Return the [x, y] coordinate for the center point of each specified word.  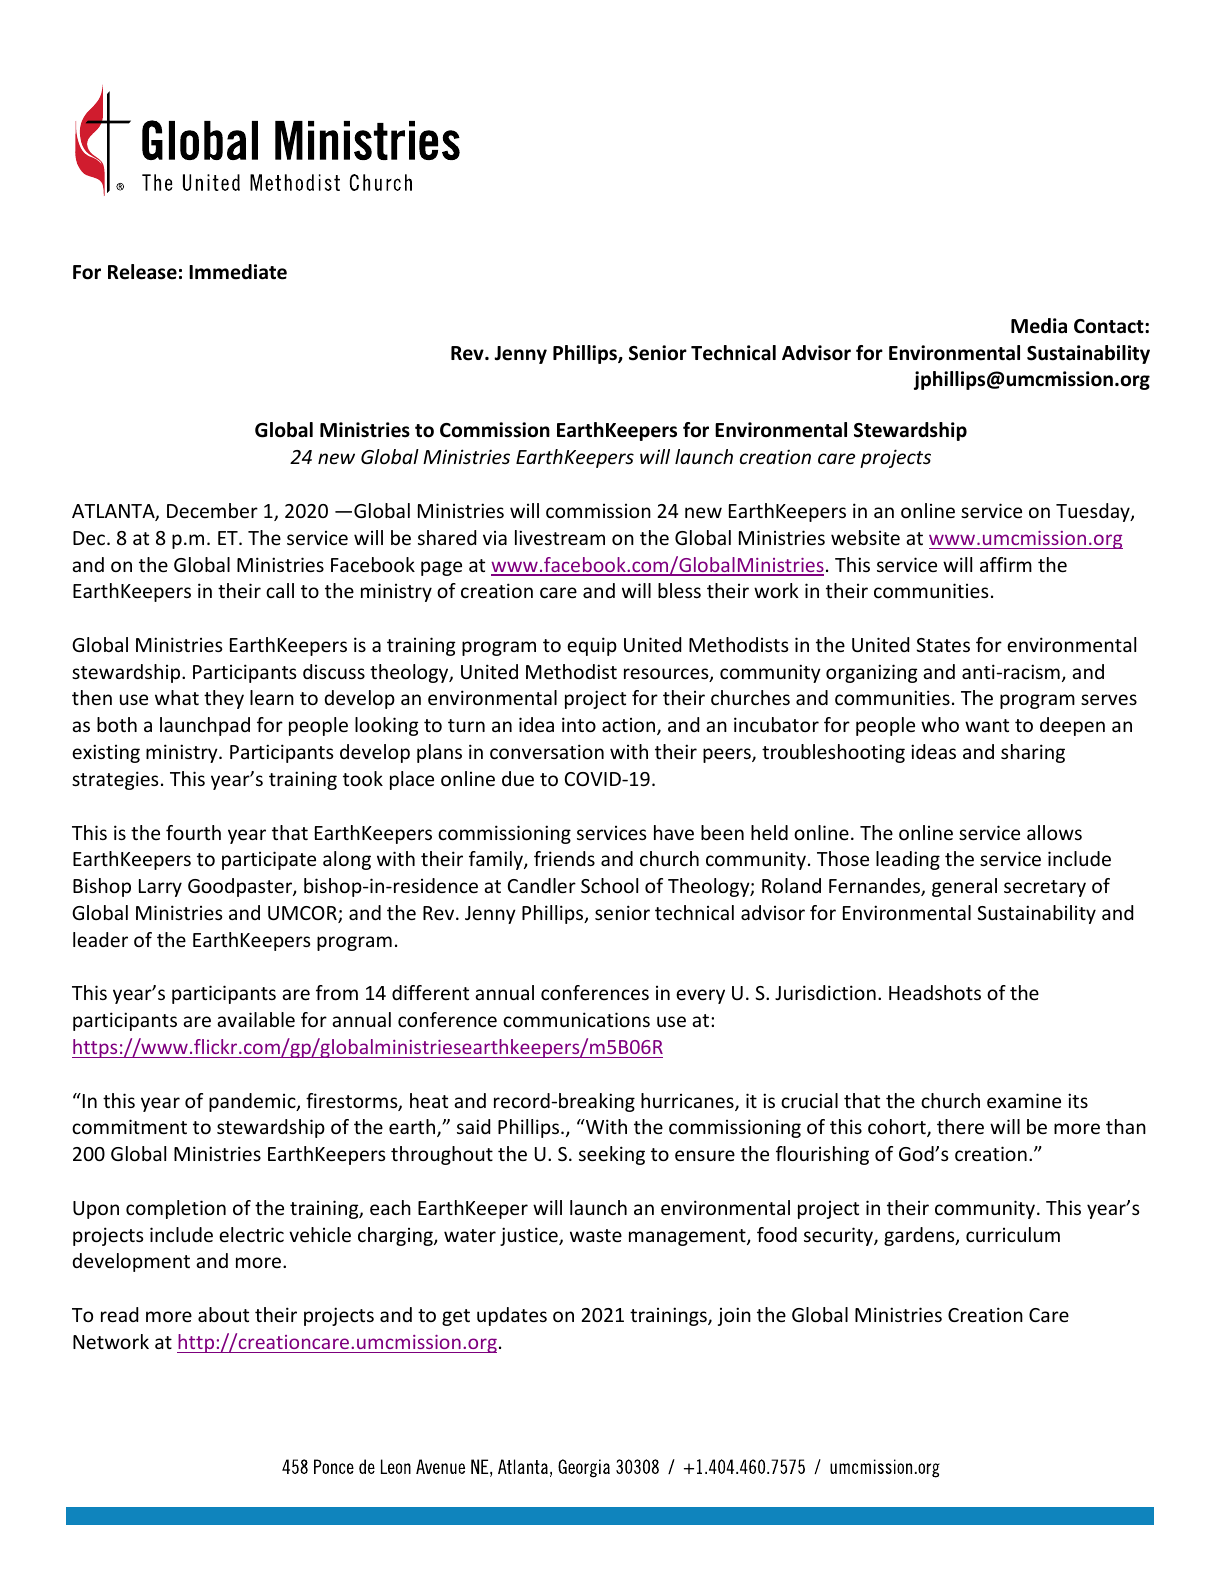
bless [679, 590]
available [256, 1019]
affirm [1006, 564]
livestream [560, 537]
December [212, 510]
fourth [193, 832]
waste [596, 1235]
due [518, 778]
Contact [1110, 326]
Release [142, 272]
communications [576, 1019]
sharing [1033, 753]
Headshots [935, 992]
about [223, 1314]
